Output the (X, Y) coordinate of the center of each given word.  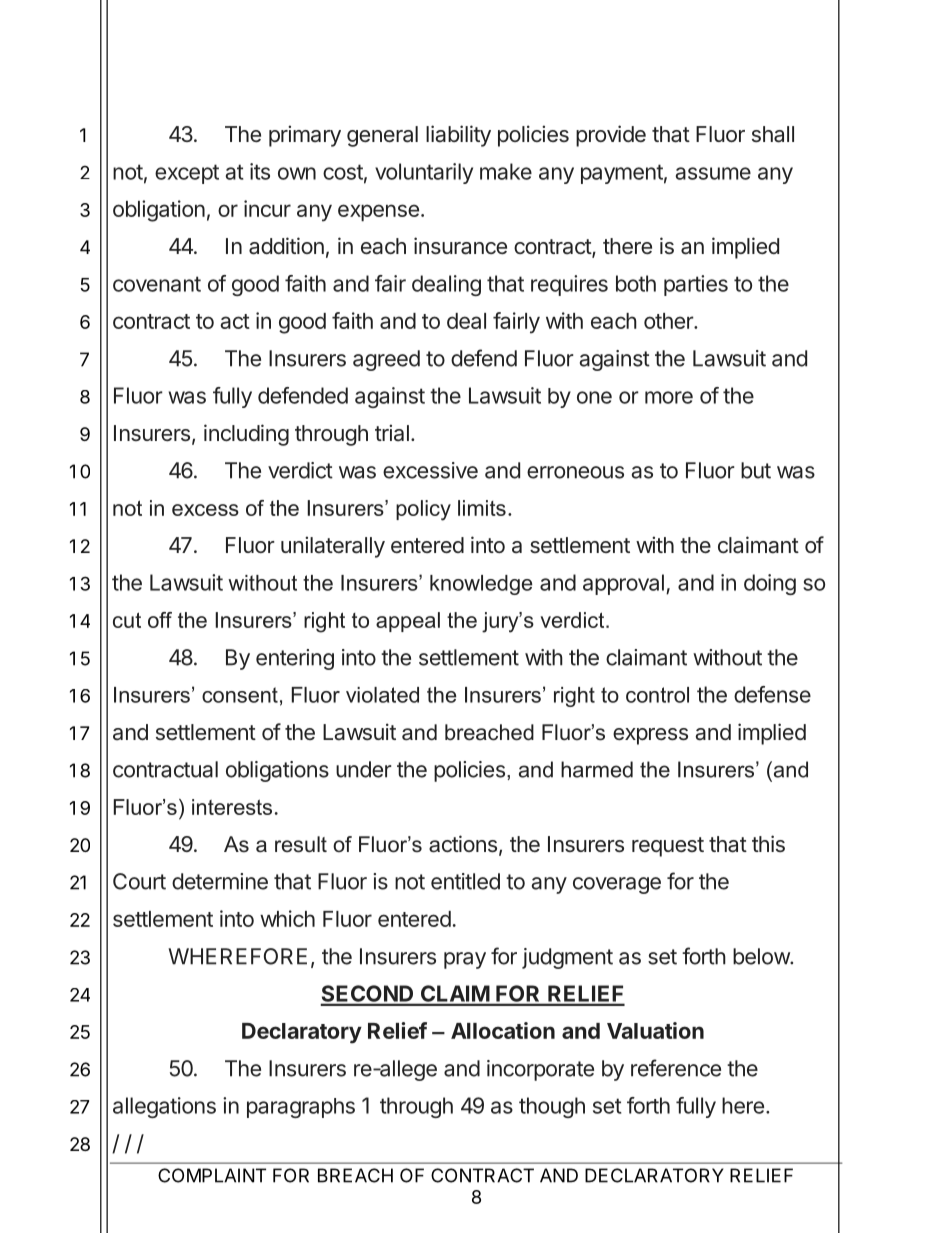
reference (676, 1068)
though (552, 1107)
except (187, 174)
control (657, 695)
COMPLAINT (212, 1175)
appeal (408, 622)
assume (713, 173)
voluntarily (424, 173)
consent (240, 695)
